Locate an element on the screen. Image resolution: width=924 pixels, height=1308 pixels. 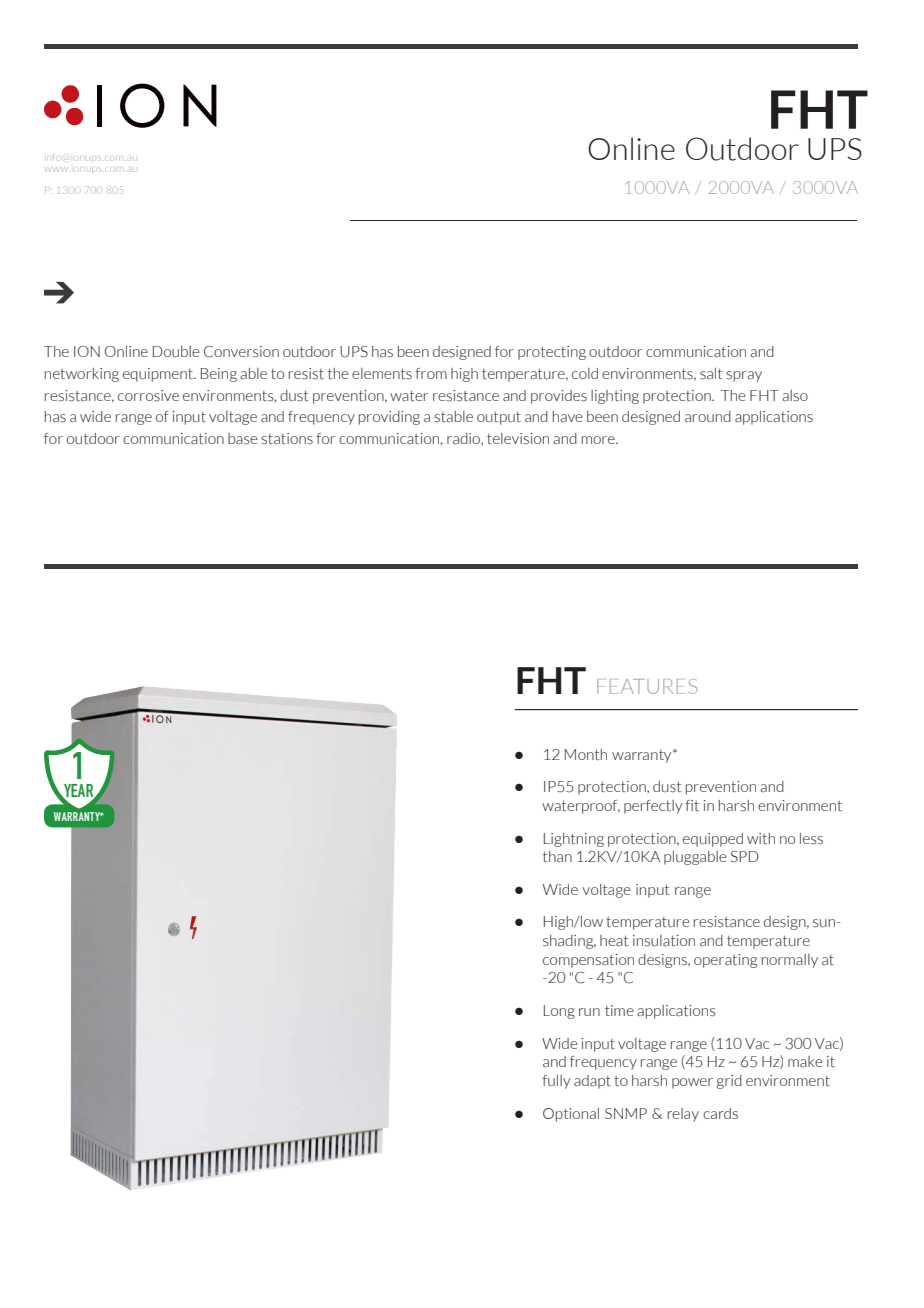
Month is located at coordinates (586, 755).
